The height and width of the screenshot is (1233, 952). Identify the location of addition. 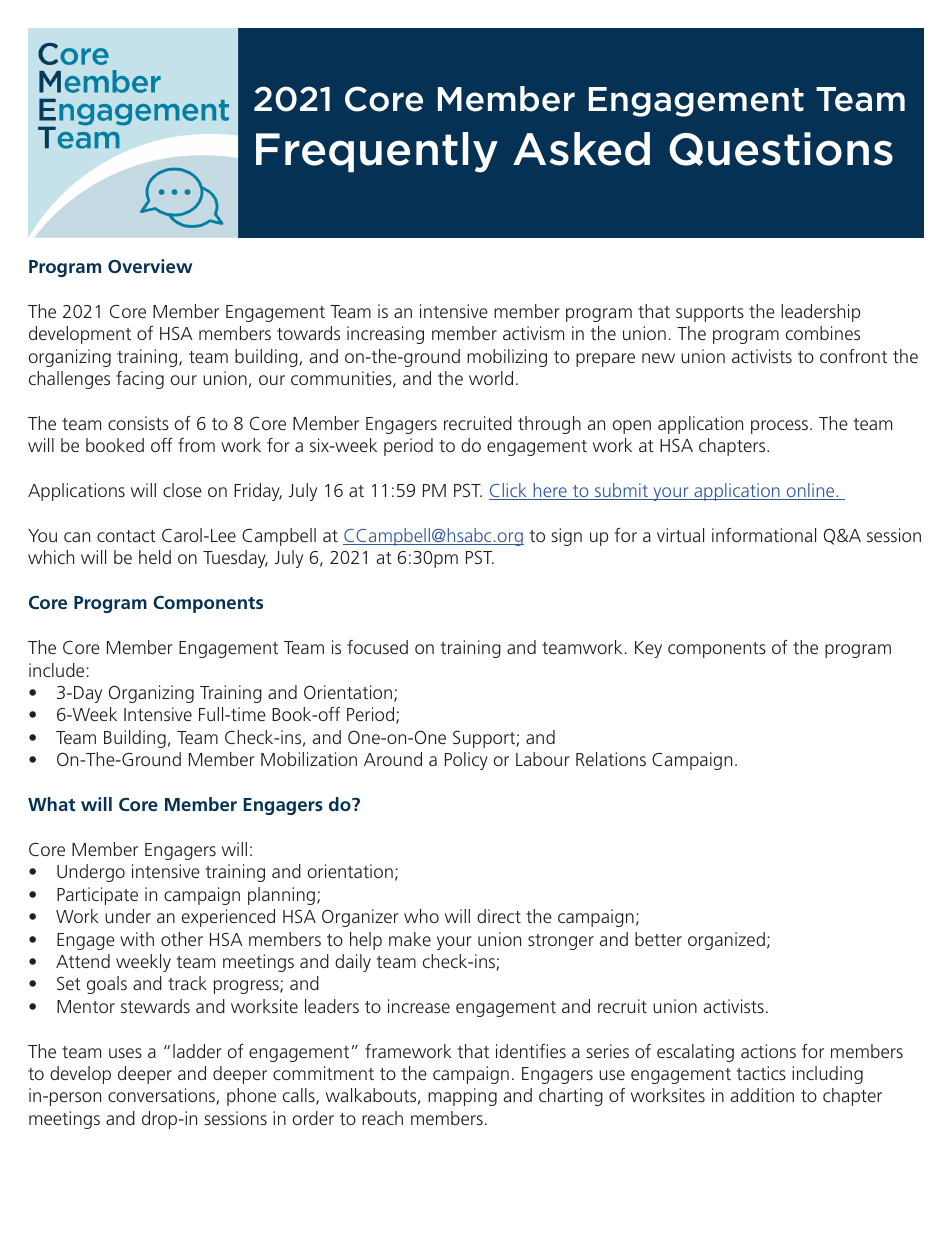
(762, 1095).
